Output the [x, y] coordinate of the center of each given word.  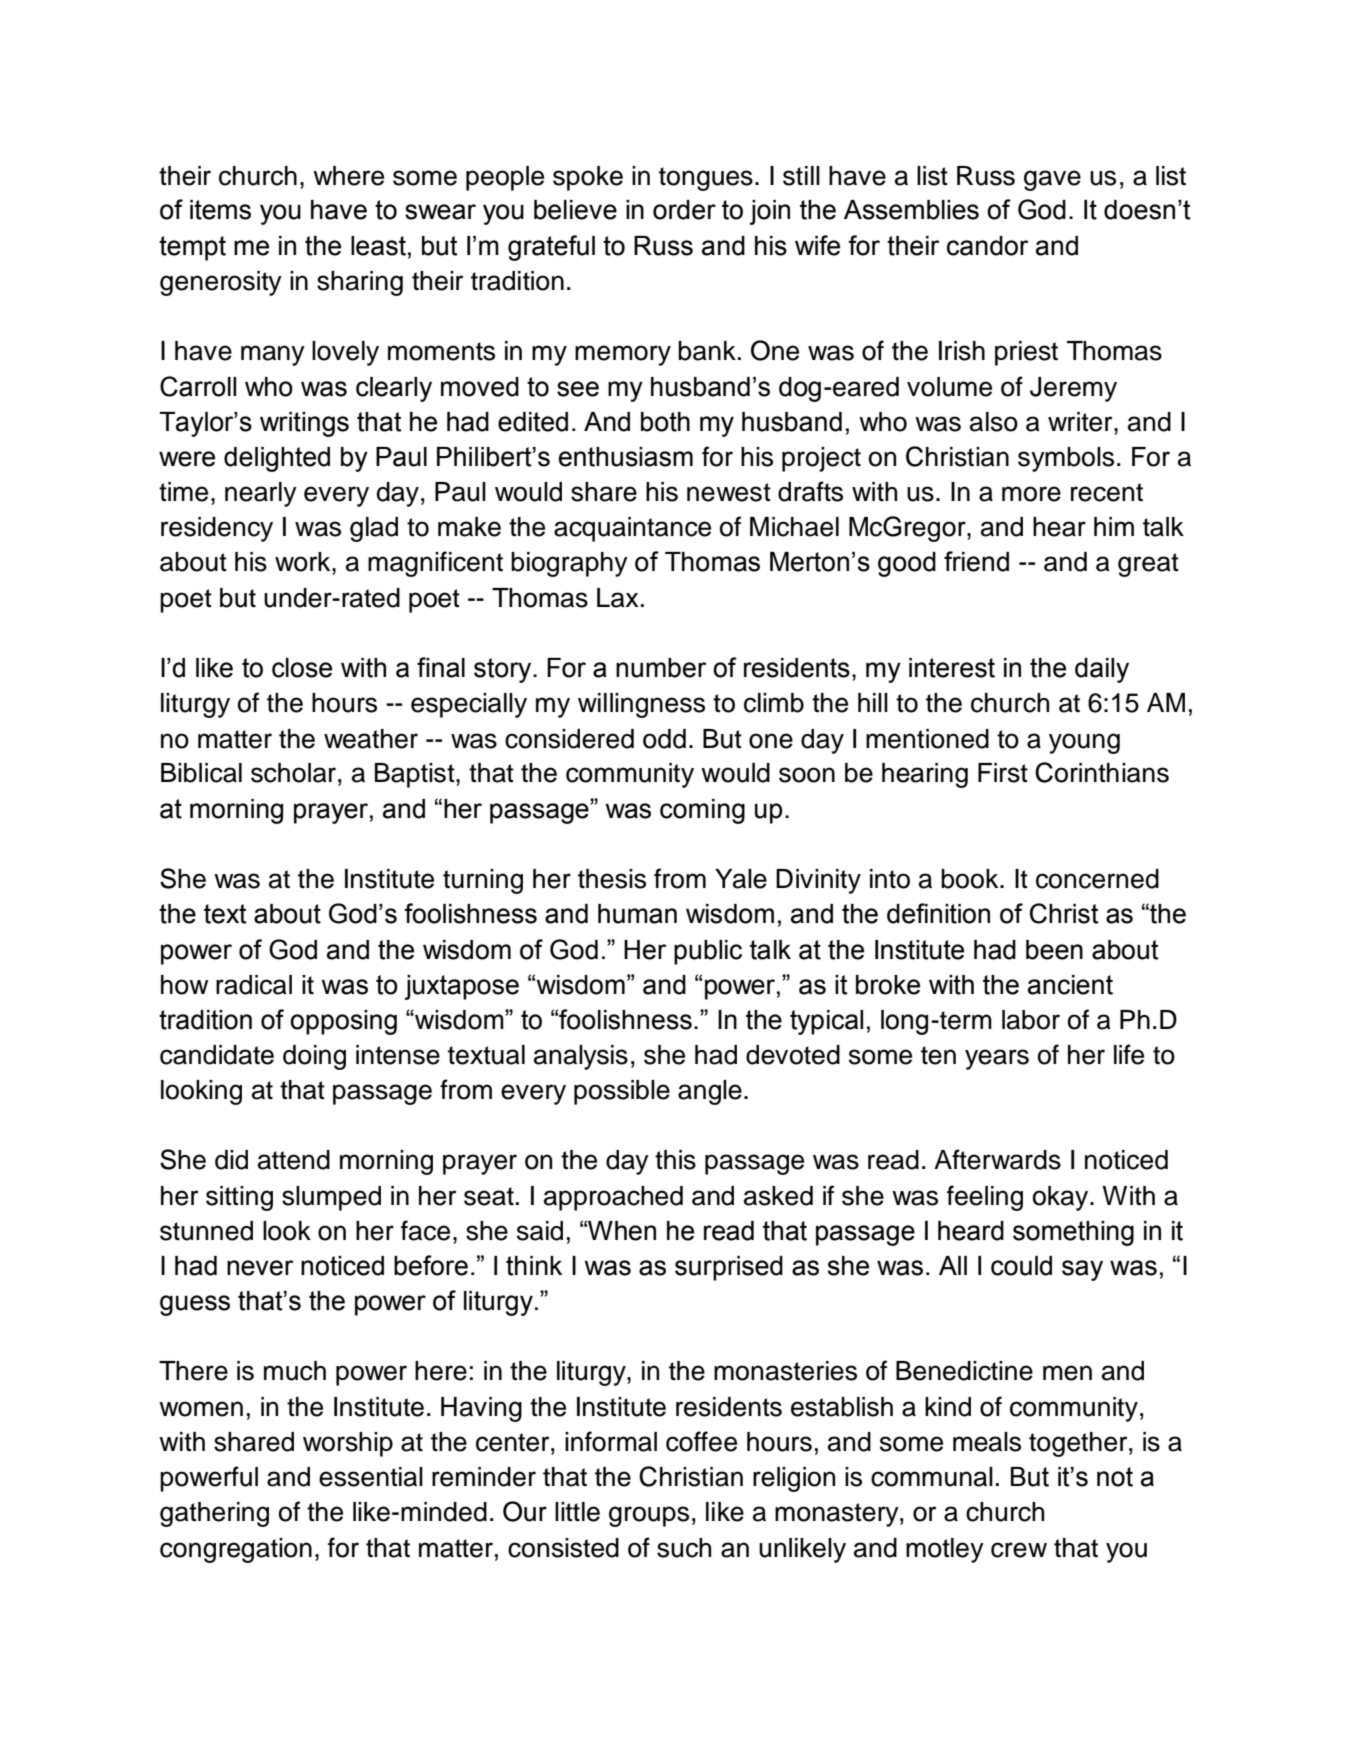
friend [976, 561]
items [220, 210]
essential [371, 1477]
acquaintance [632, 529]
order [684, 210]
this [675, 1160]
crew [1019, 1550]
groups [649, 1516]
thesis [612, 879]
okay [1062, 1198]
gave [1052, 180]
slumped [331, 1198]
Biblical [201, 773]
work [304, 562]
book [971, 879]
